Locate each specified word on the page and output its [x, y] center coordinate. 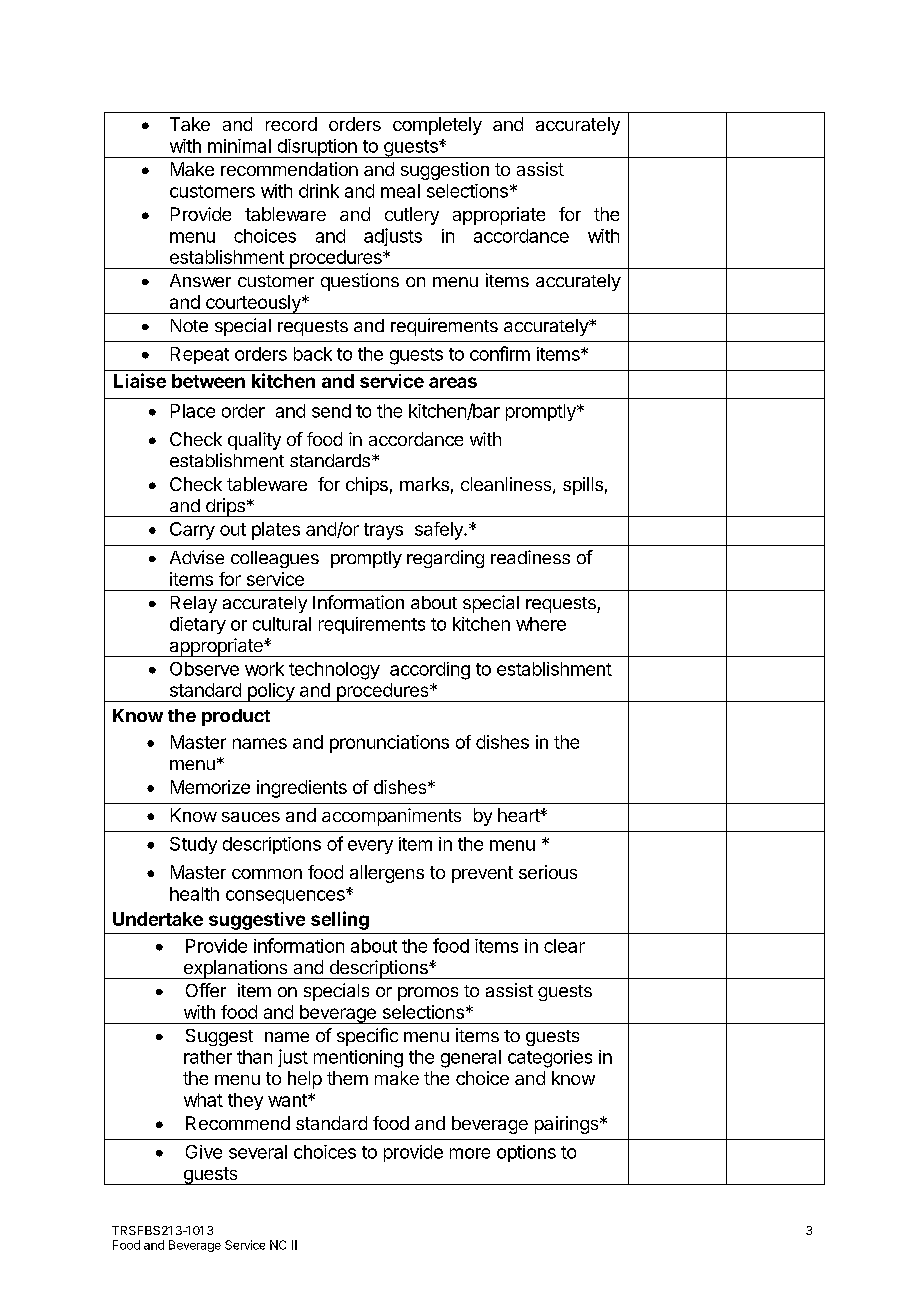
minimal [239, 146]
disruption [317, 148]
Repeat [200, 355]
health [194, 894]
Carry [192, 531]
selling [340, 920]
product [236, 717]
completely [437, 126]
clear [564, 946]
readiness [530, 557]
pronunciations [389, 744]
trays [383, 531]
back [313, 354]
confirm [500, 353]
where [541, 624]
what [203, 1100]
